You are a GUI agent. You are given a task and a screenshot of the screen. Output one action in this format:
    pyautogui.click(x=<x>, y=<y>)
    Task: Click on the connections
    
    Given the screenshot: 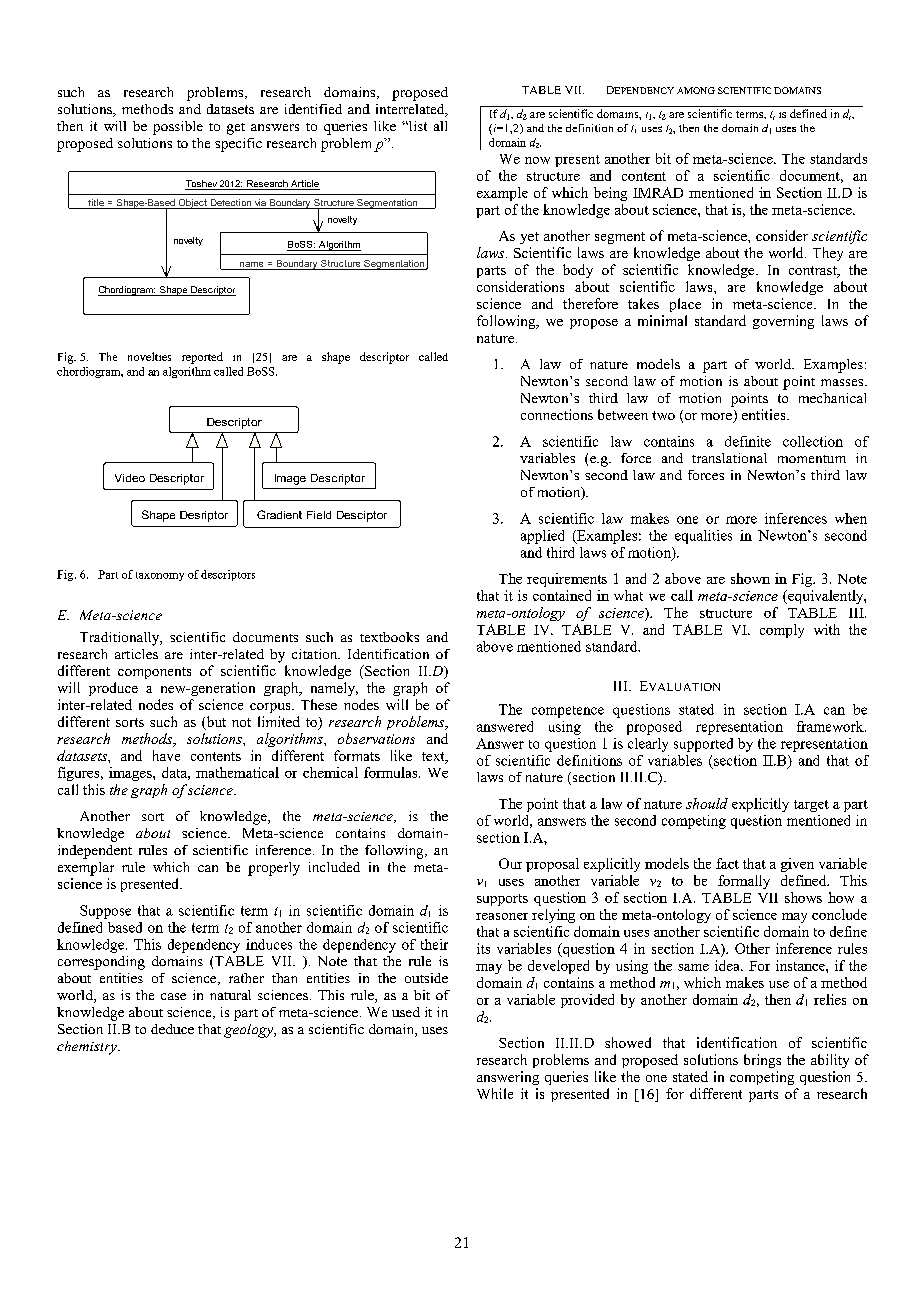 What is the action you would take?
    pyautogui.click(x=557, y=414)
